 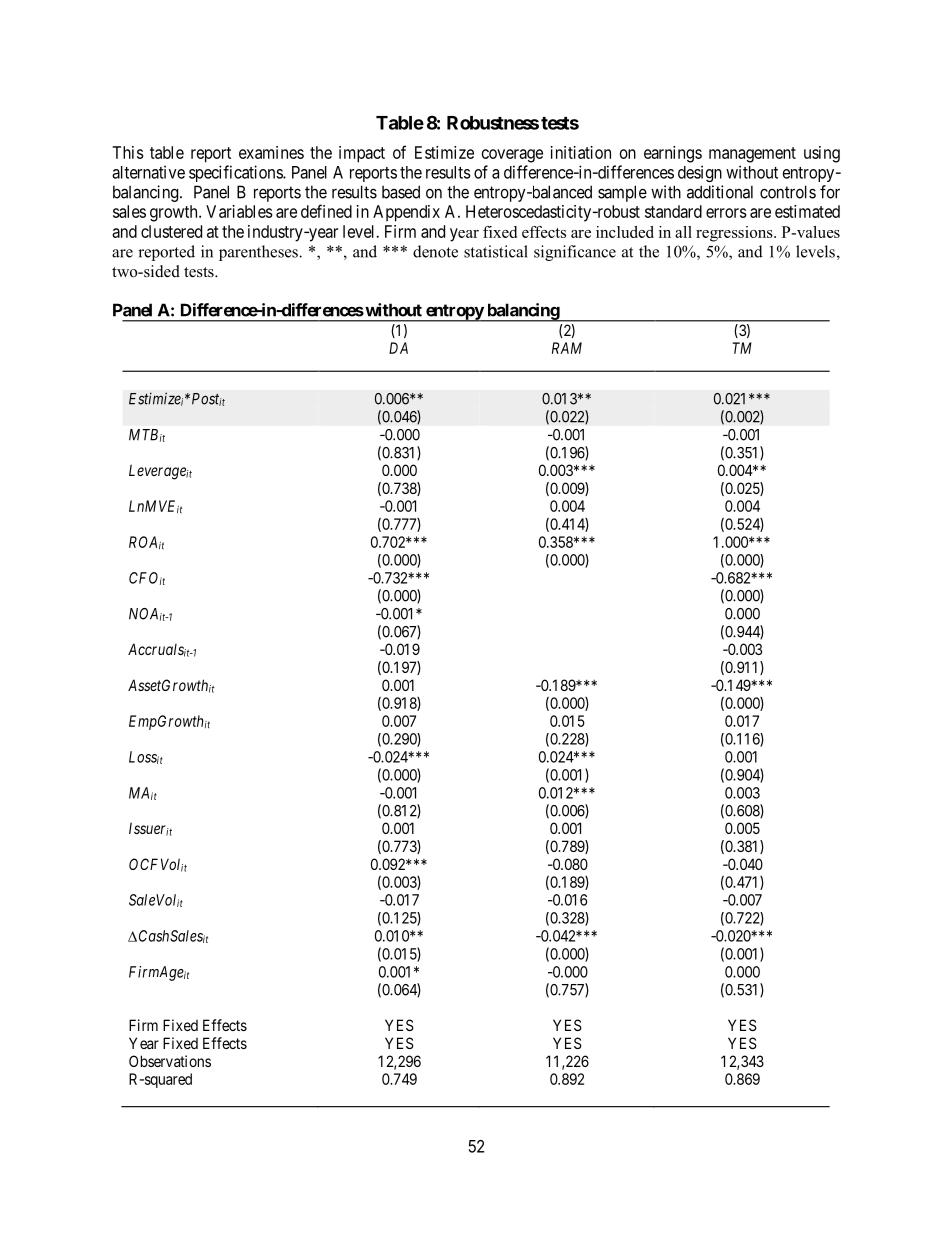 What do you see at coordinates (720, 192) in the image?
I see `additional` at bounding box center [720, 192].
